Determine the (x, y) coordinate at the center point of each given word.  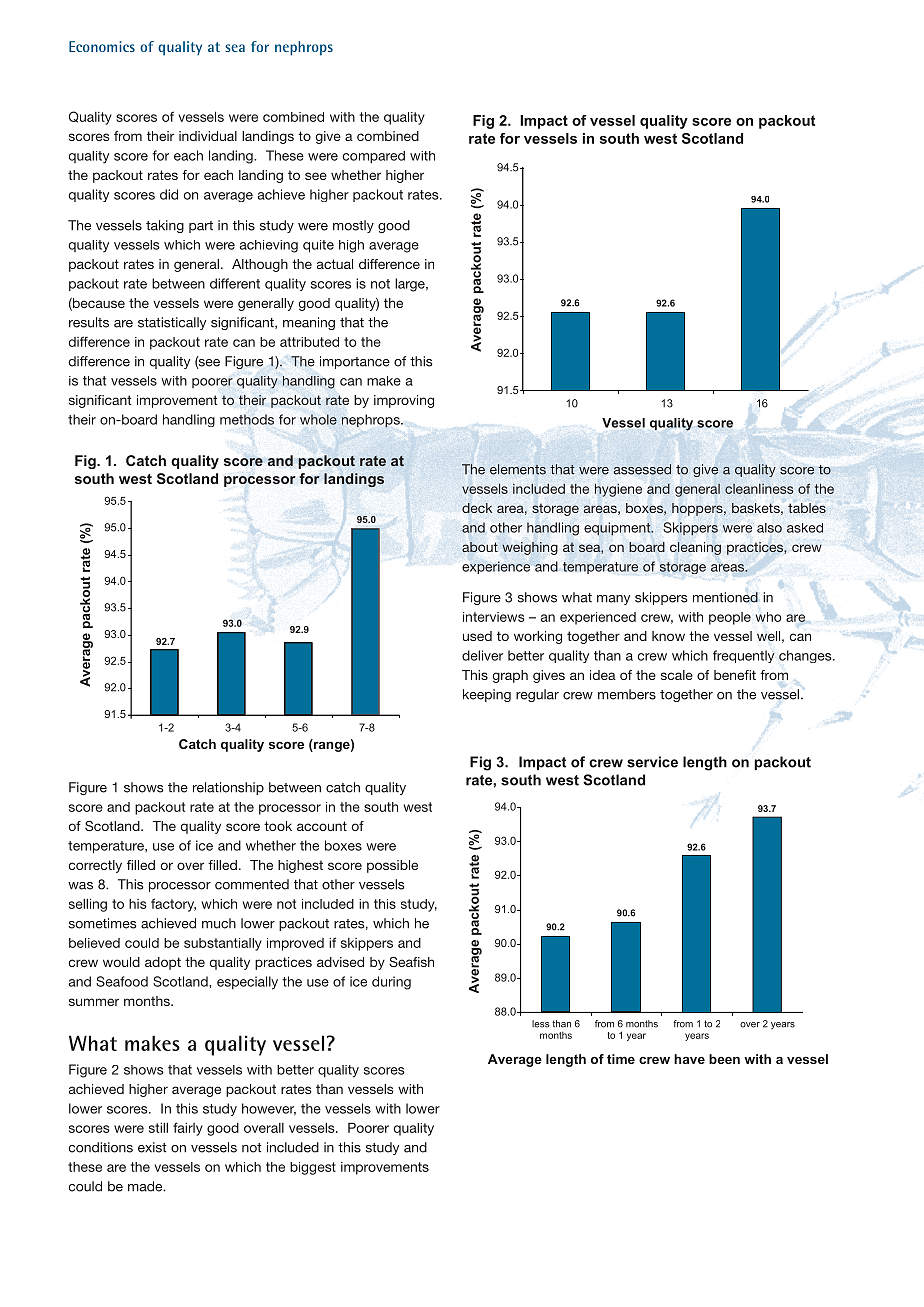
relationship (228, 788)
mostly (353, 226)
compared (374, 157)
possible (392, 866)
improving (404, 401)
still (158, 1128)
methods (247, 419)
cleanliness (759, 489)
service (652, 762)
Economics (102, 46)
